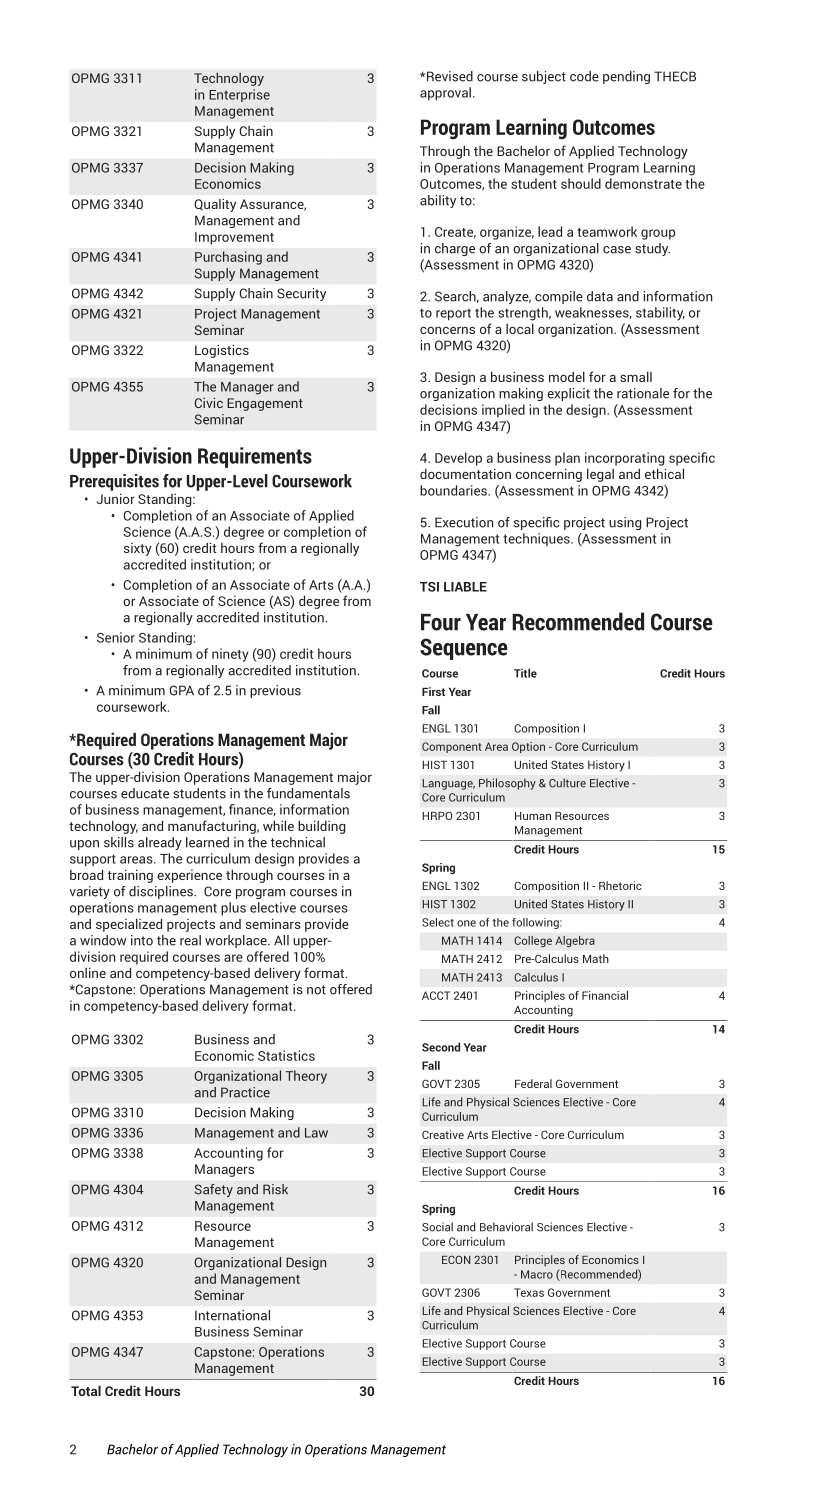 This image has height=1488, width=831. Describe the element at coordinates (445, 94) in the image. I see `approval` at that location.
